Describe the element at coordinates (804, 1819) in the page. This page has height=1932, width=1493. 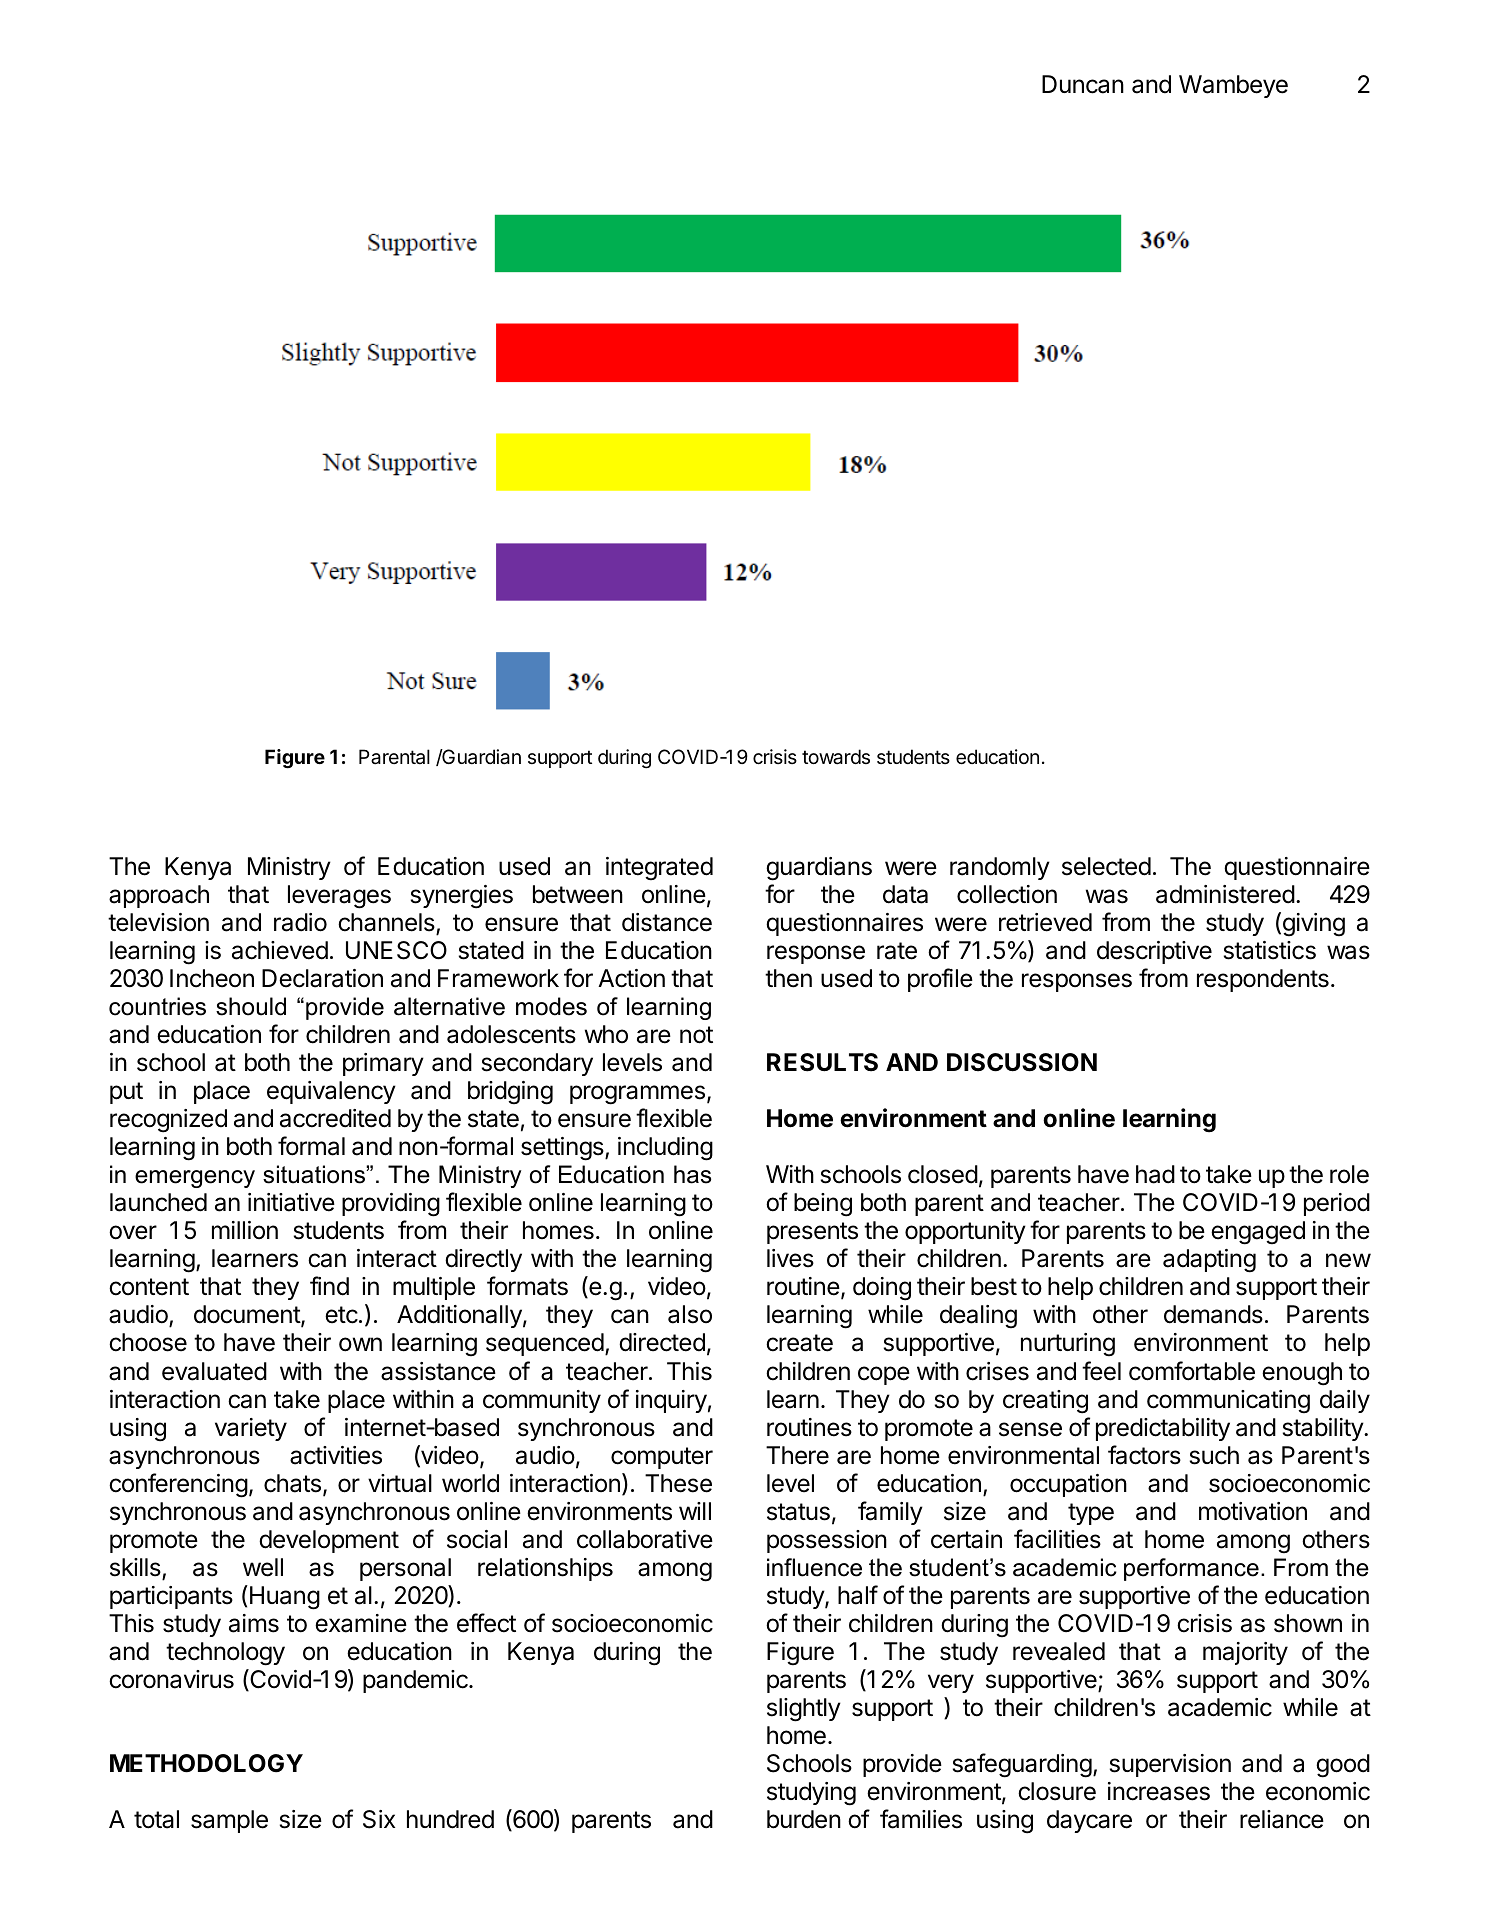
I see `burden` at that location.
